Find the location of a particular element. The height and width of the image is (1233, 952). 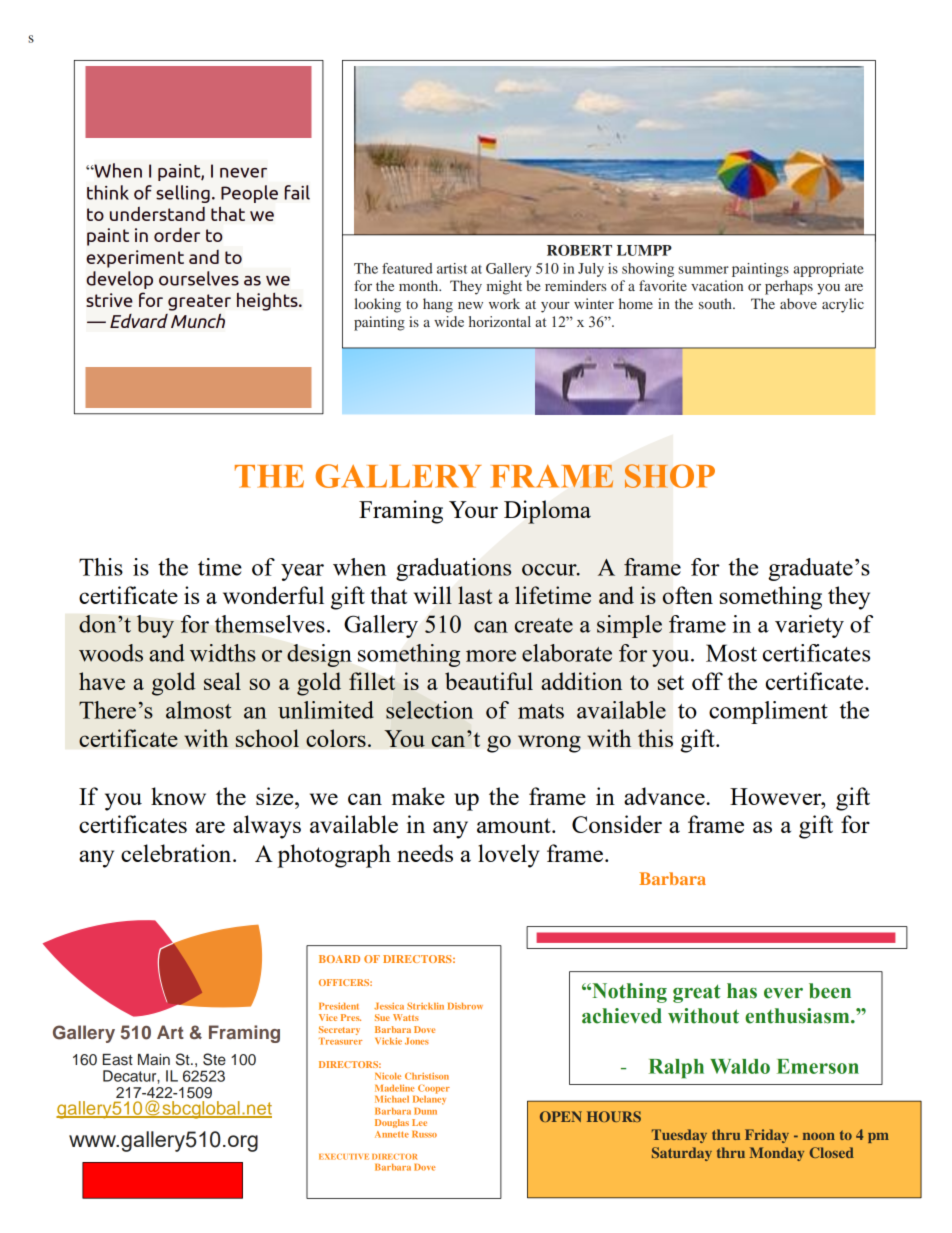

Ste is located at coordinates (214, 1059).
